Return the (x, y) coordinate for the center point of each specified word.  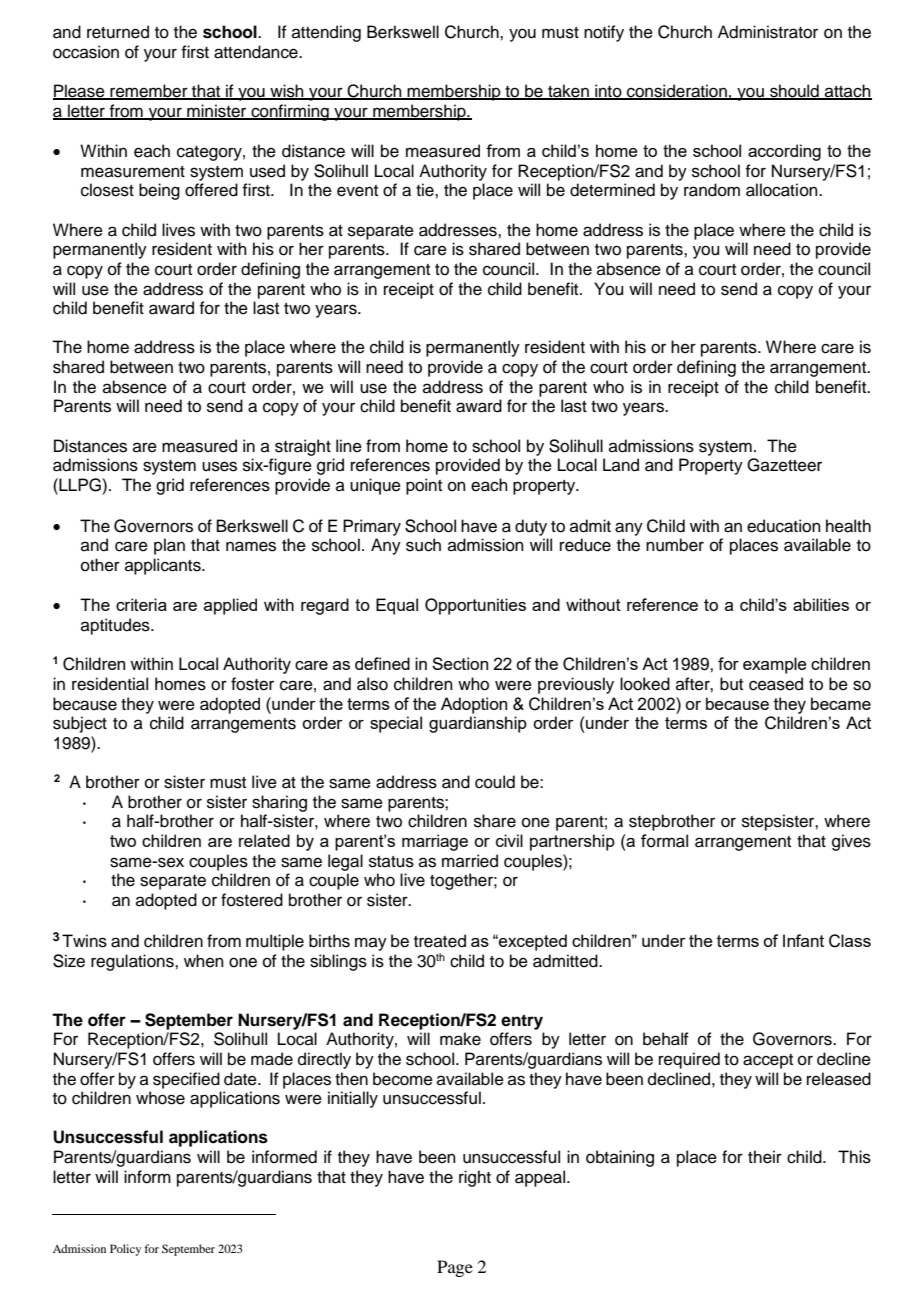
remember (149, 92)
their (765, 1157)
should (794, 92)
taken (568, 92)
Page (455, 1268)
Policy (125, 1250)
